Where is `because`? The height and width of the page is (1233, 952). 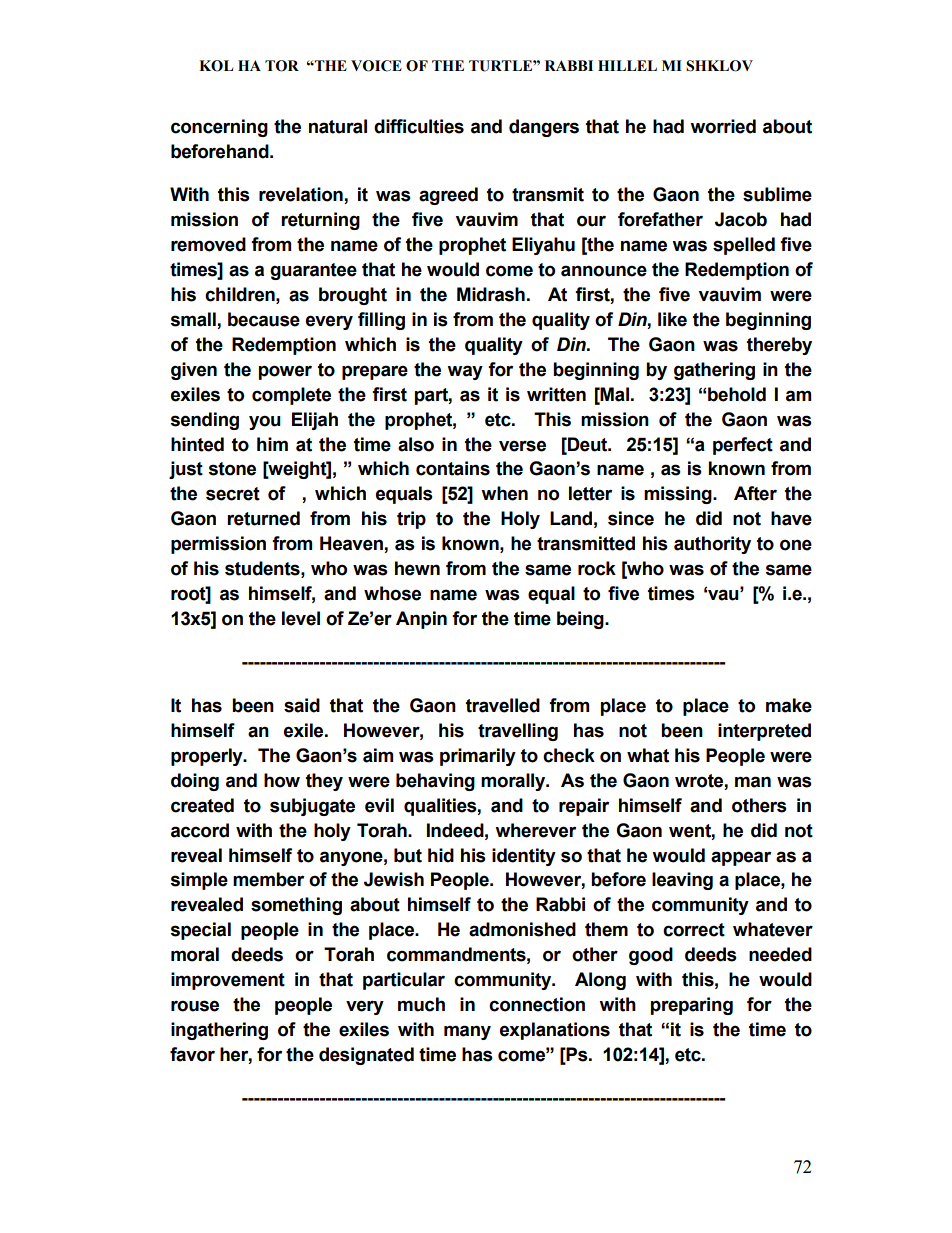 because is located at coordinates (264, 319).
